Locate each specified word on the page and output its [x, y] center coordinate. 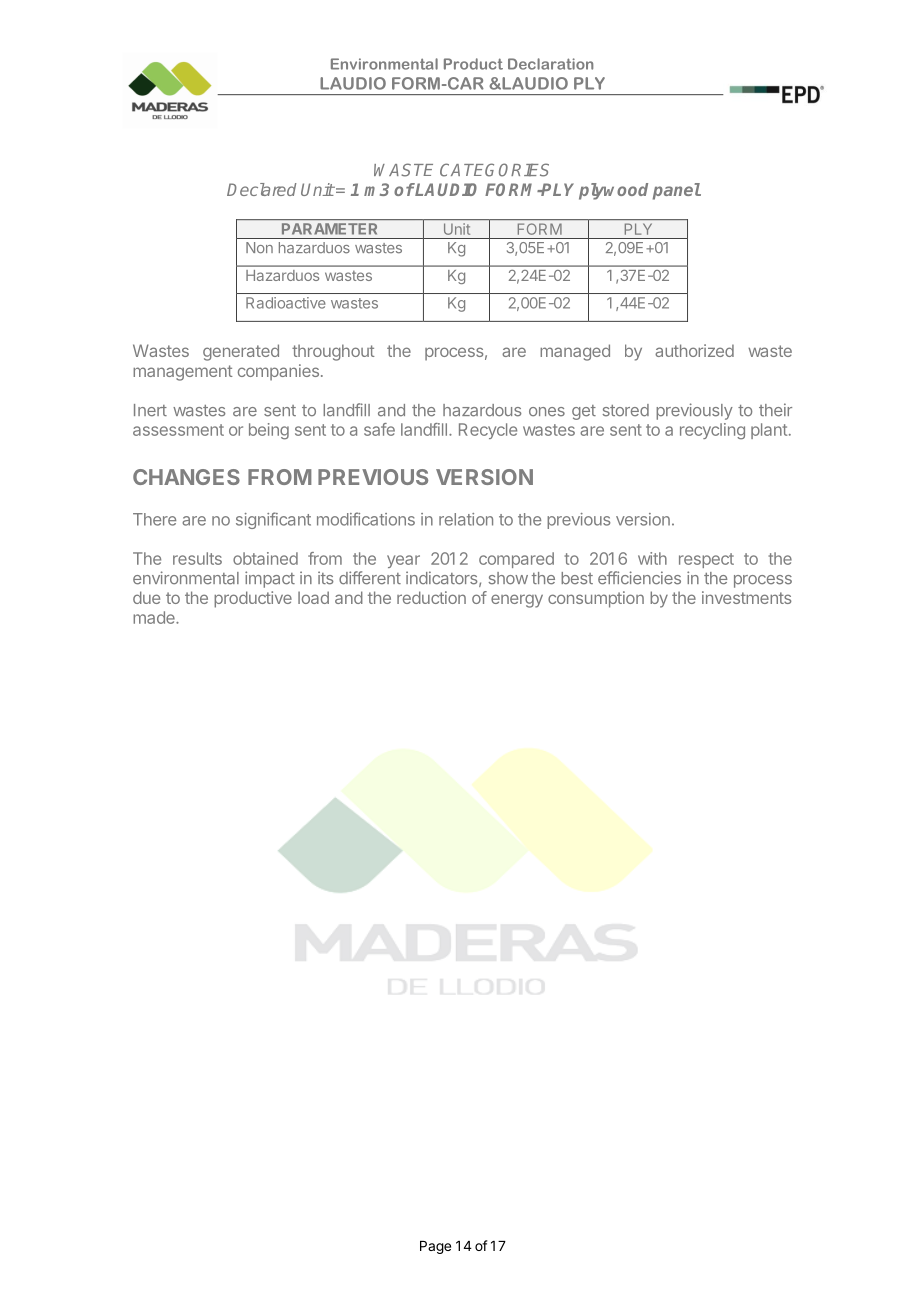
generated [241, 352]
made [155, 617]
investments [746, 597]
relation [466, 519]
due [146, 597]
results [197, 558]
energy [517, 601]
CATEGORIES [494, 170]
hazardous [482, 410]
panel [677, 191]
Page [435, 1247]
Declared [261, 189]
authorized [694, 350]
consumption [596, 599]
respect [706, 560]
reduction [431, 597]
